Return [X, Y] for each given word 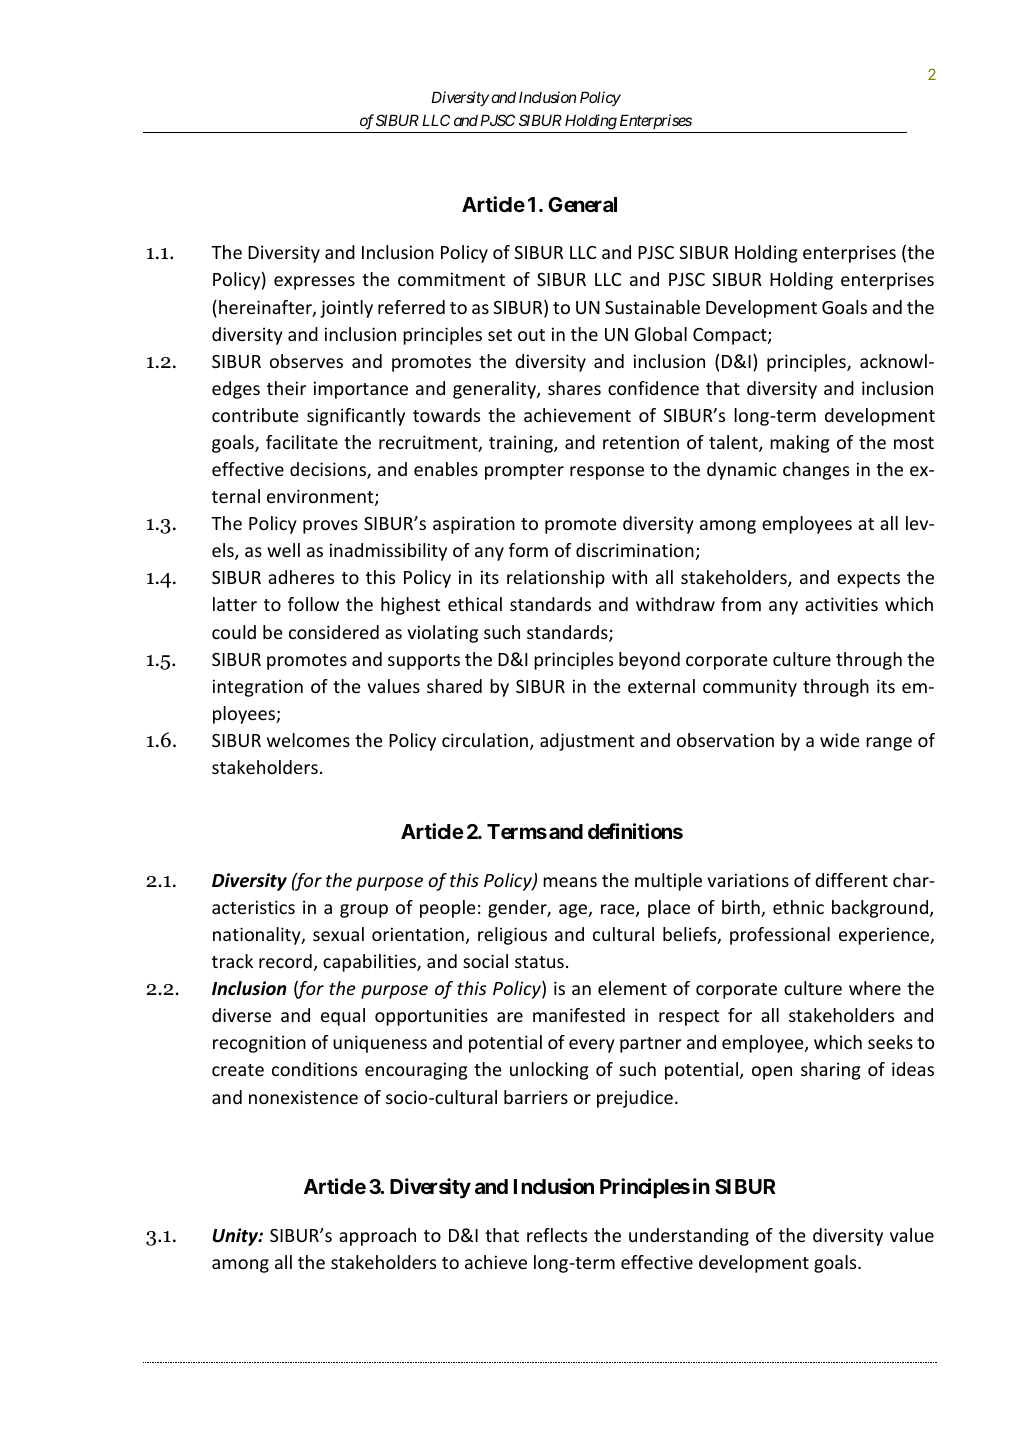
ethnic [798, 907]
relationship [556, 579]
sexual [338, 934]
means [570, 882]
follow [313, 604]
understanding [689, 1237]
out [531, 335]
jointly [346, 309]
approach [377, 1237]
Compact [731, 336]
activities [841, 604]
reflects [557, 1235]
